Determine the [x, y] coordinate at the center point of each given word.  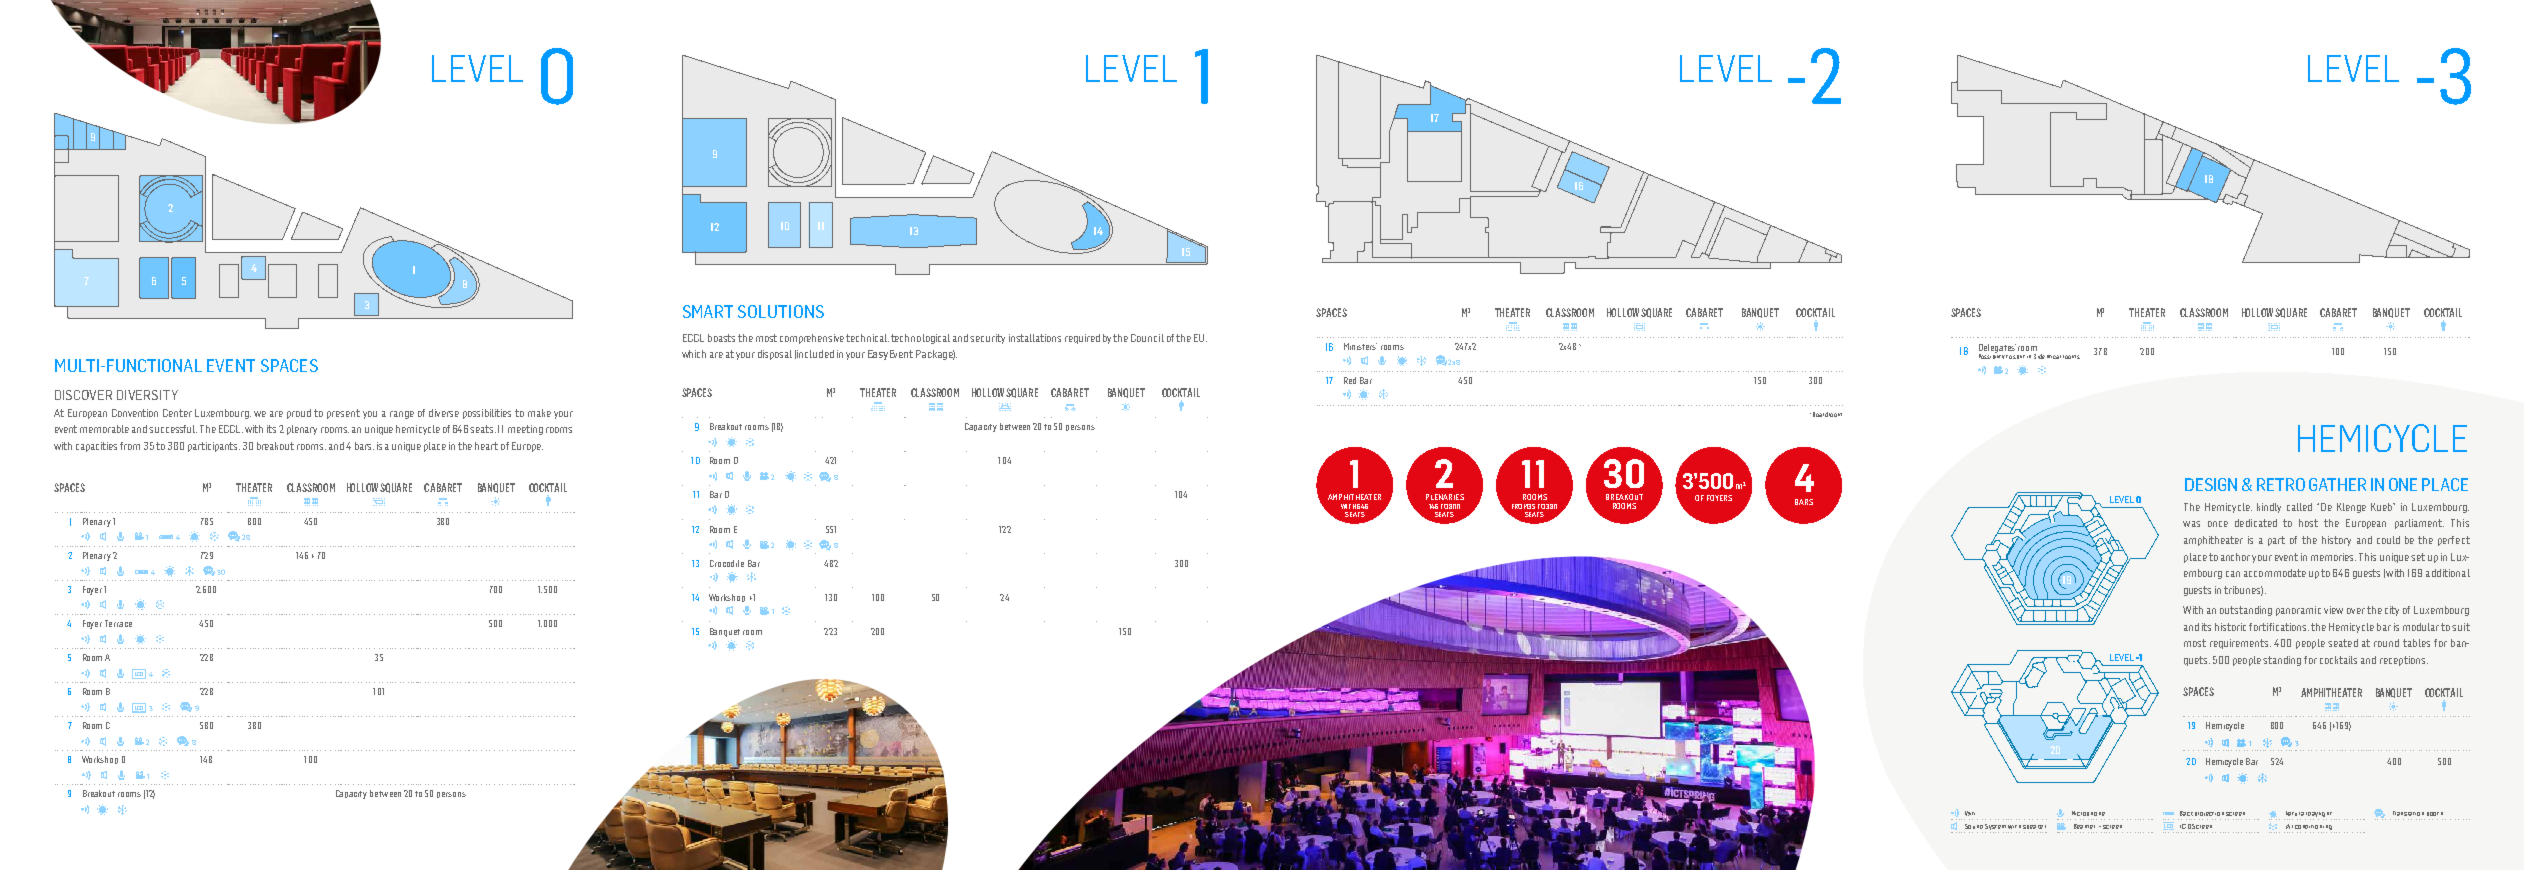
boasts [721, 338]
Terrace [118, 623]
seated [2343, 643]
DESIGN [2211, 484]
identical [2049, 356]
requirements [2240, 644]
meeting [525, 430]
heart [486, 446]
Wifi [1970, 813]
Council [1147, 338]
